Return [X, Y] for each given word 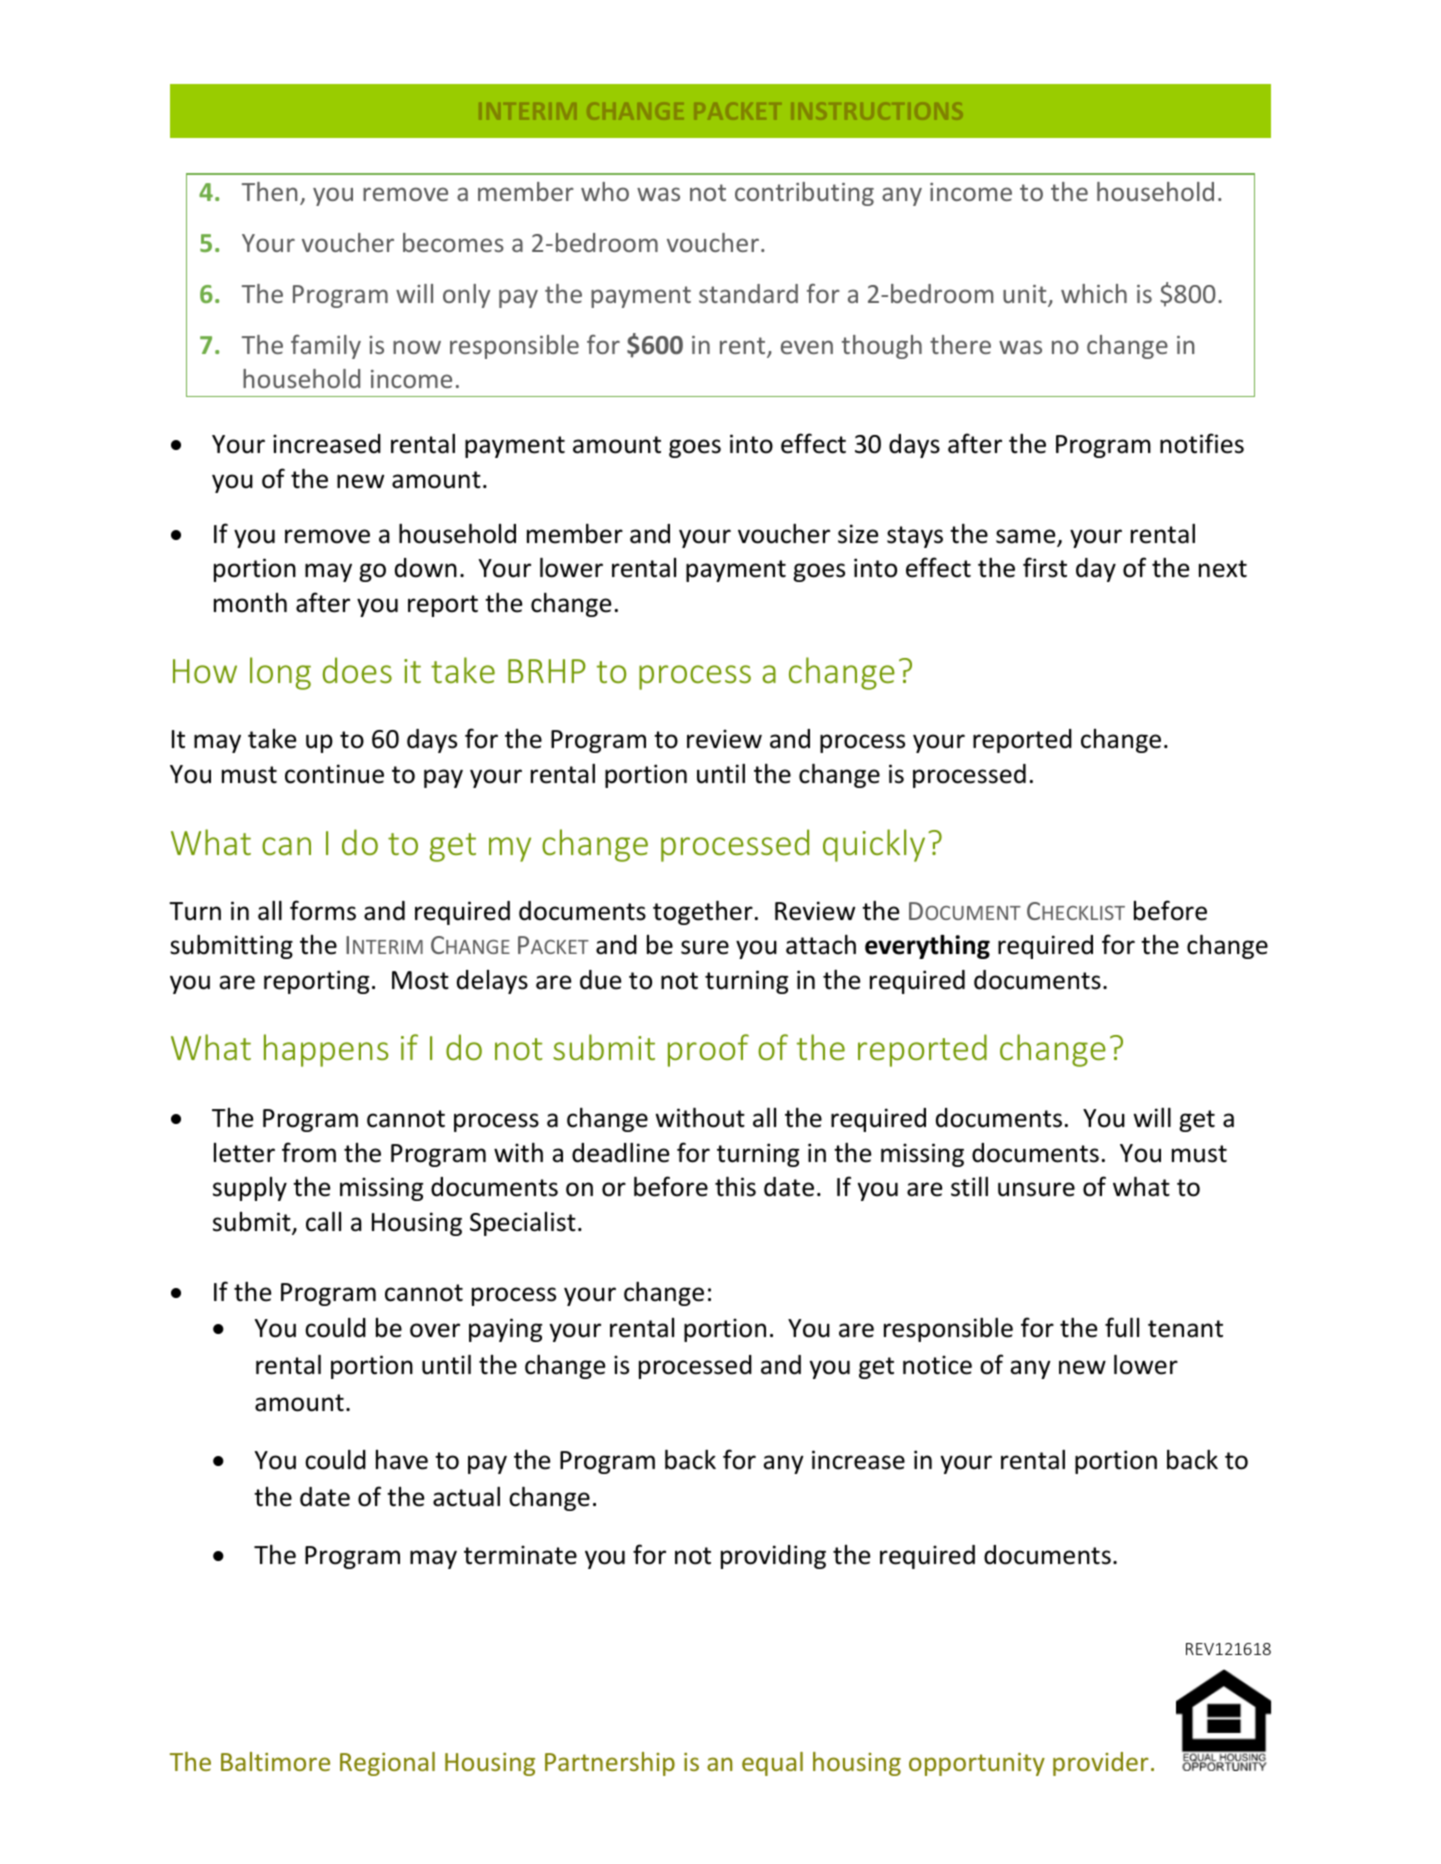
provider [1101, 1764]
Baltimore [275, 1761]
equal [772, 1764]
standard [748, 293]
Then [270, 191]
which [1094, 293]
